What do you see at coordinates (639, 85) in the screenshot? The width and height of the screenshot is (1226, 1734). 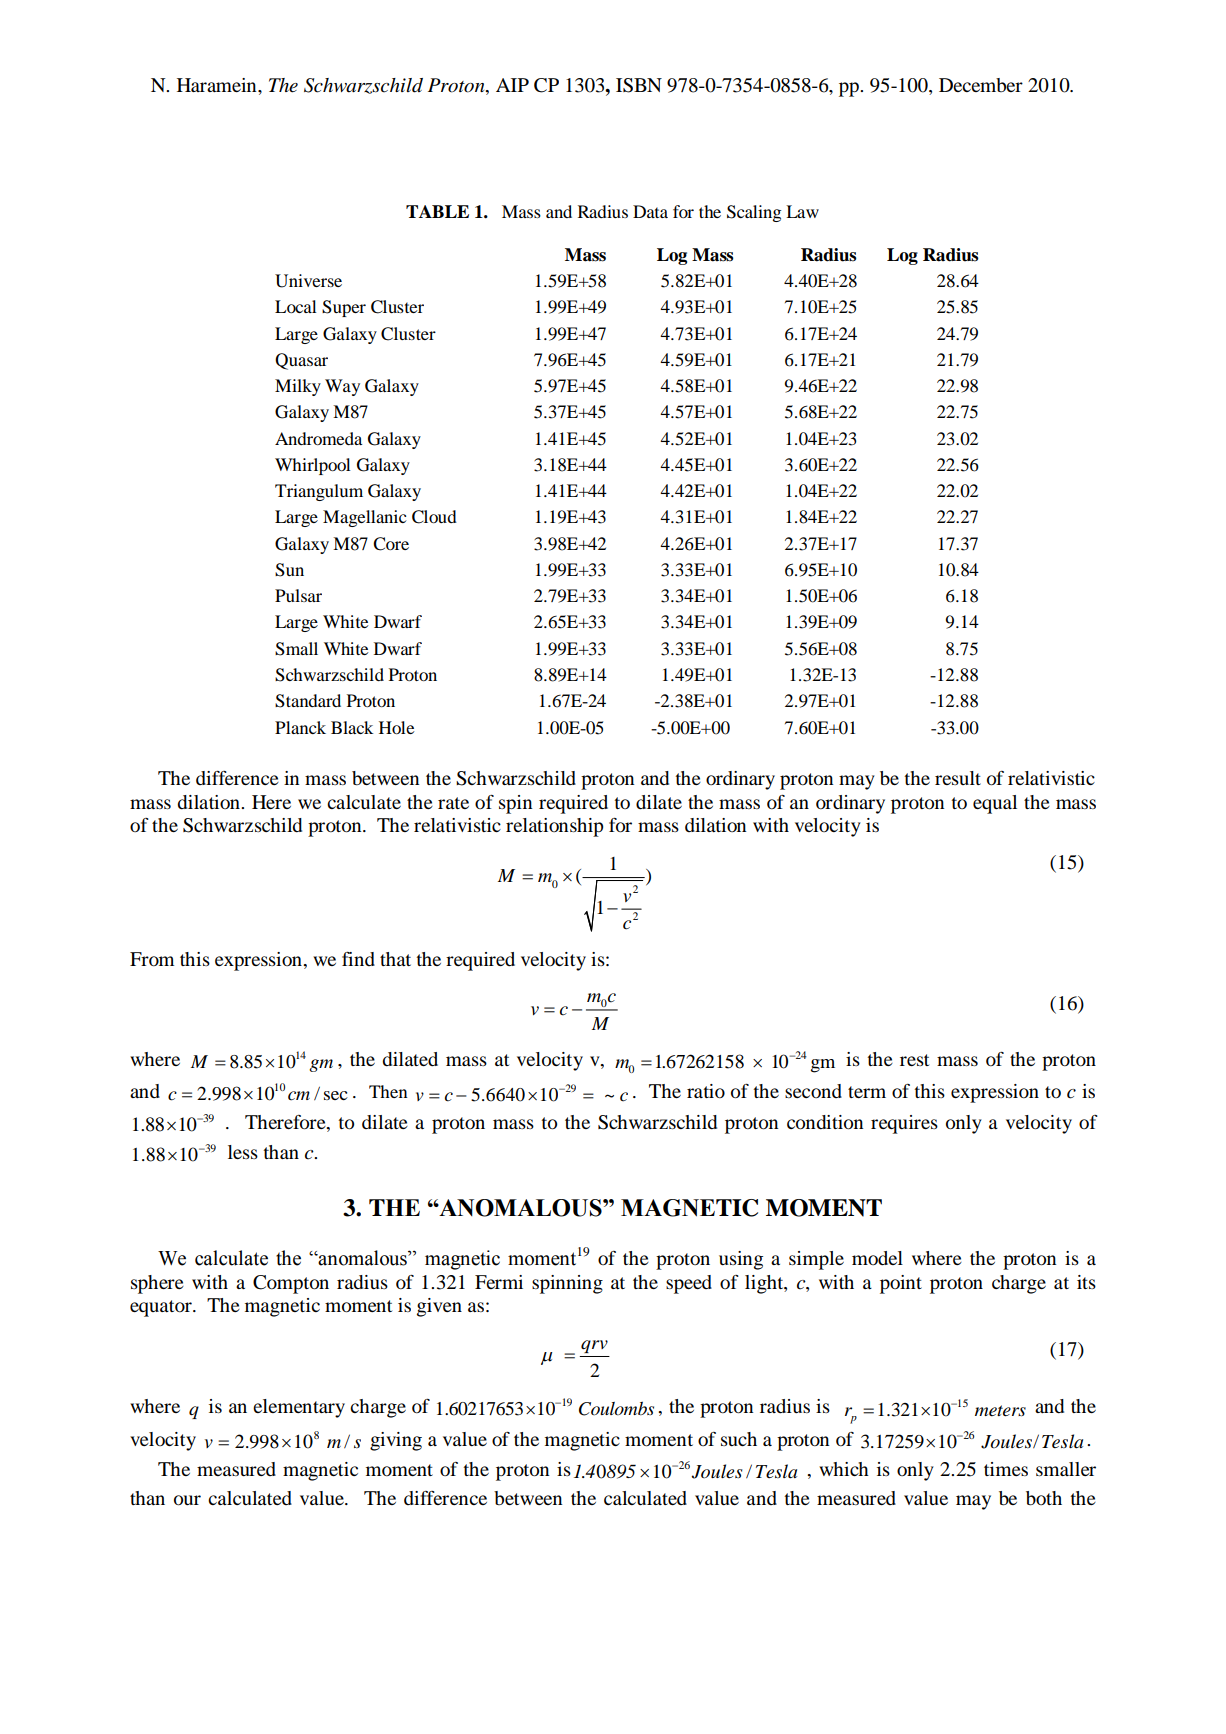 I see `ISBN` at bounding box center [639, 85].
